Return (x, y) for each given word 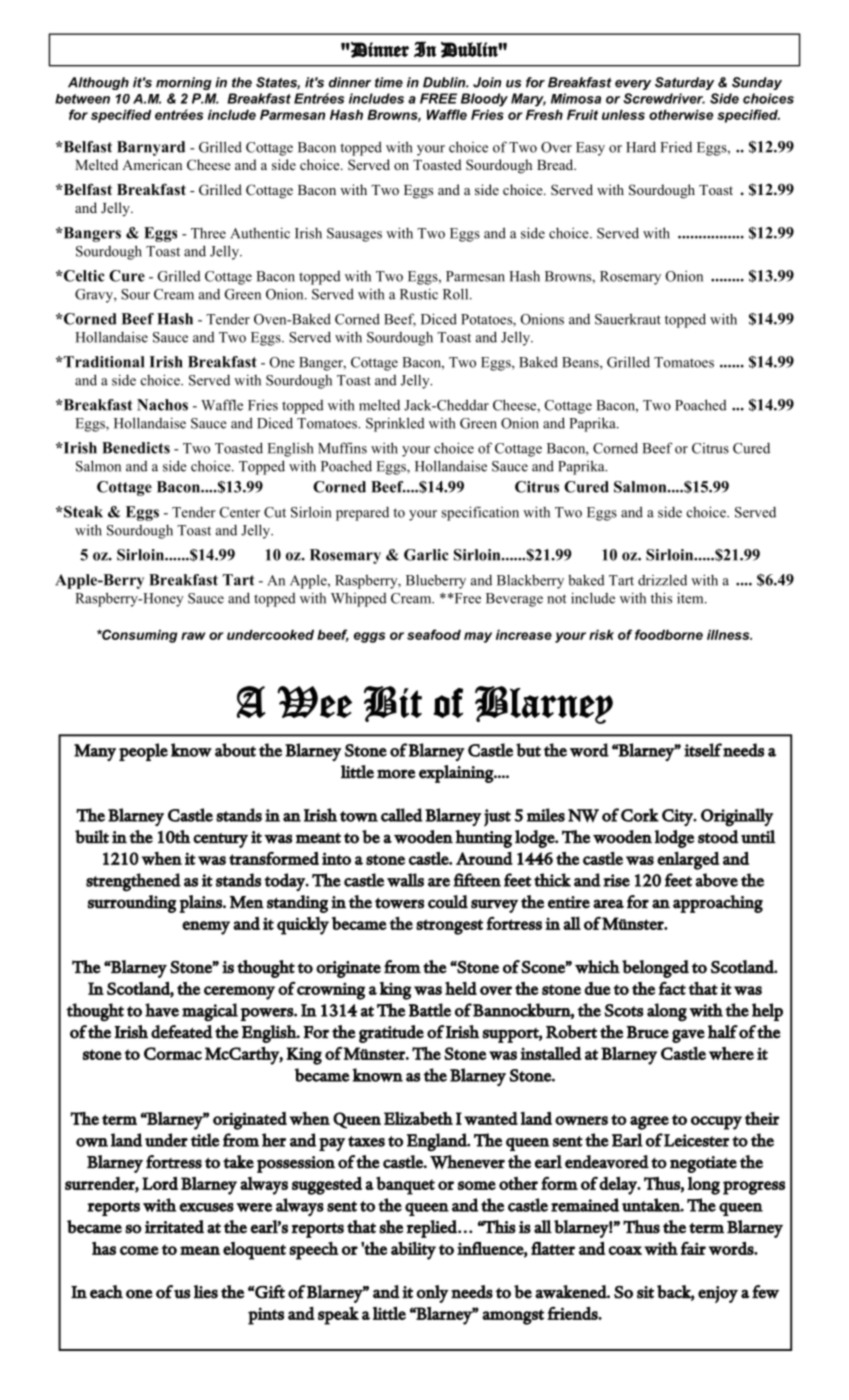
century (220, 840)
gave (688, 1036)
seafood (434, 634)
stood (718, 837)
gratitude (391, 1034)
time (389, 82)
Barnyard (151, 148)
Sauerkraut (628, 319)
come (139, 1250)
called (402, 815)
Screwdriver (664, 98)
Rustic (419, 294)
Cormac (173, 1053)
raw (193, 636)
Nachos (162, 405)
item (691, 598)
